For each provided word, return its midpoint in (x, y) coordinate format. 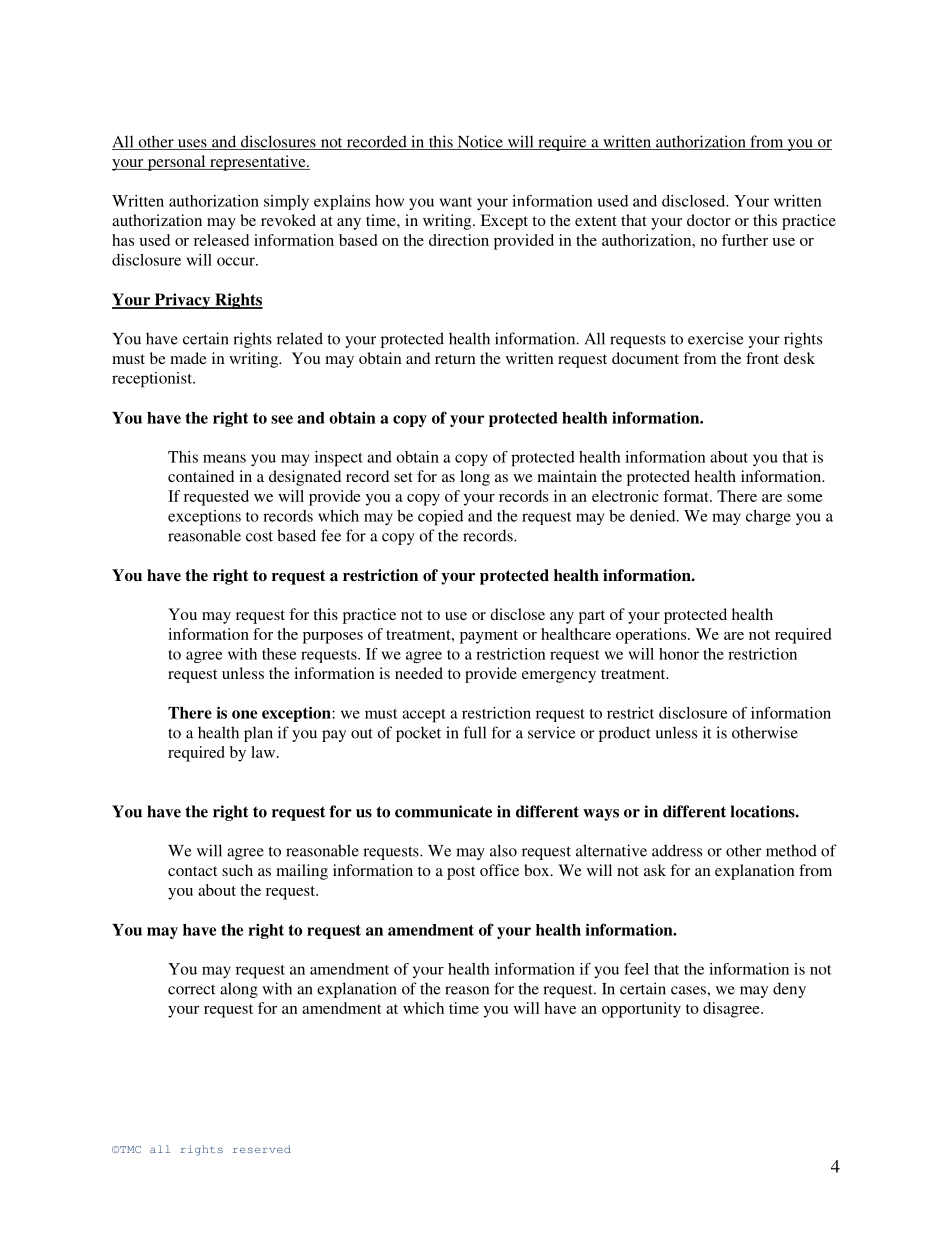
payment (489, 637)
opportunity (641, 1010)
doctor (709, 220)
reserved (262, 1149)
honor (679, 654)
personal (176, 163)
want (456, 202)
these (279, 654)
